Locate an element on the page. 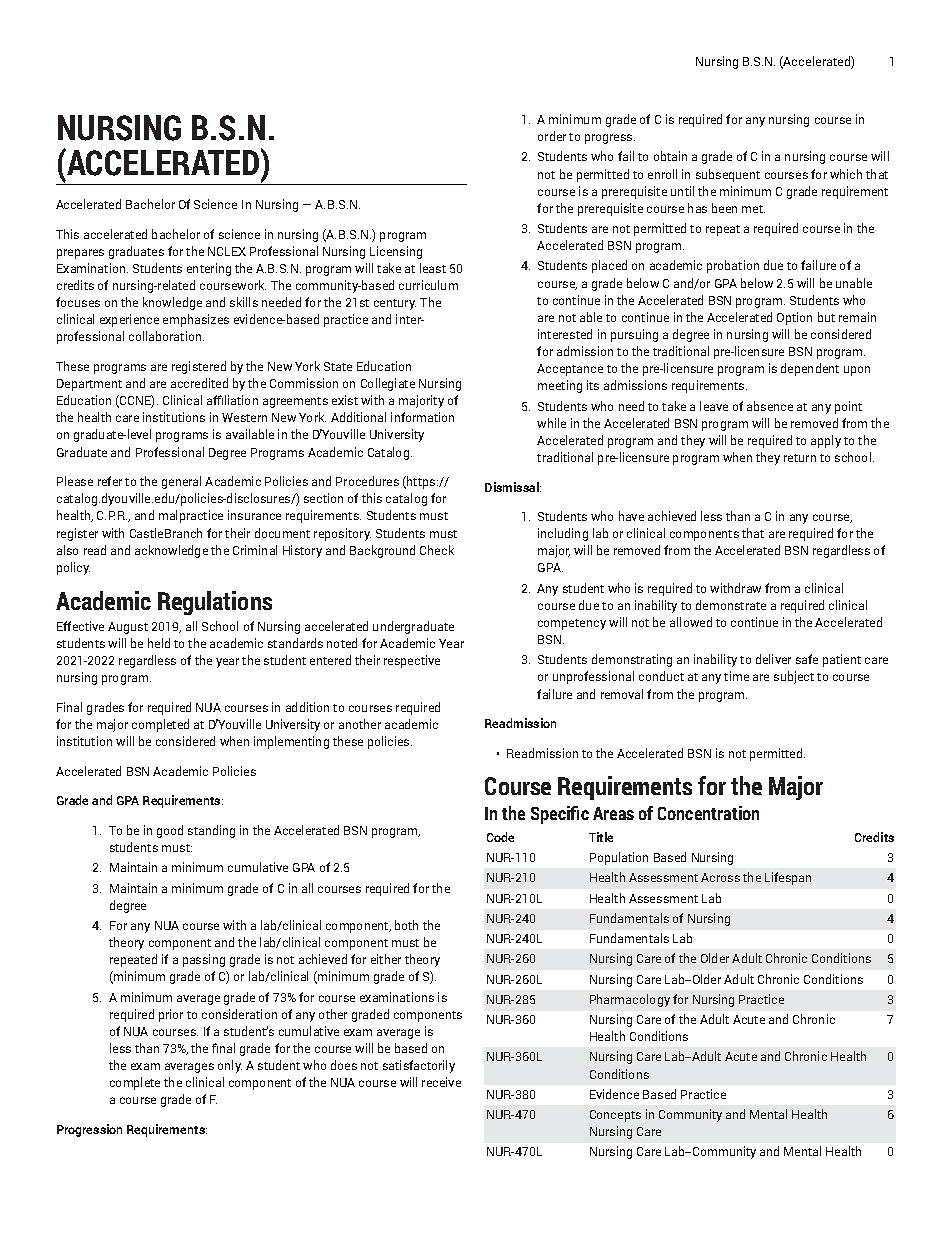 This page has width=952, height=1233. experience is located at coordinates (129, 320).
